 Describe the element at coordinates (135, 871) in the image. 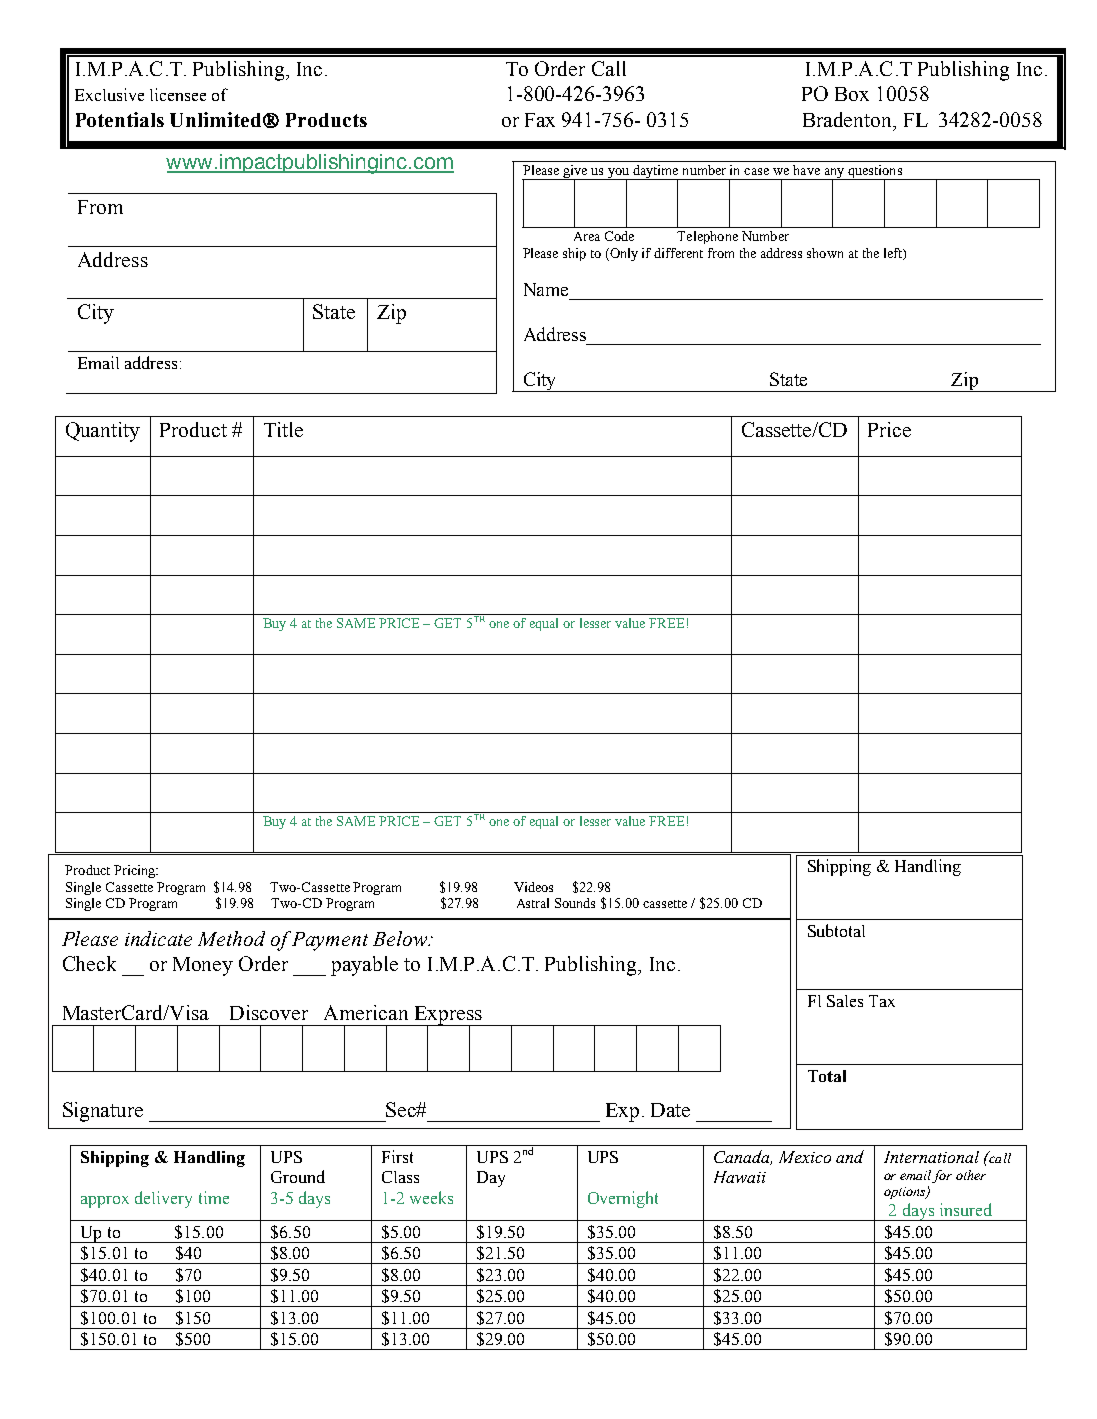

I see `Pricing` at that location.
